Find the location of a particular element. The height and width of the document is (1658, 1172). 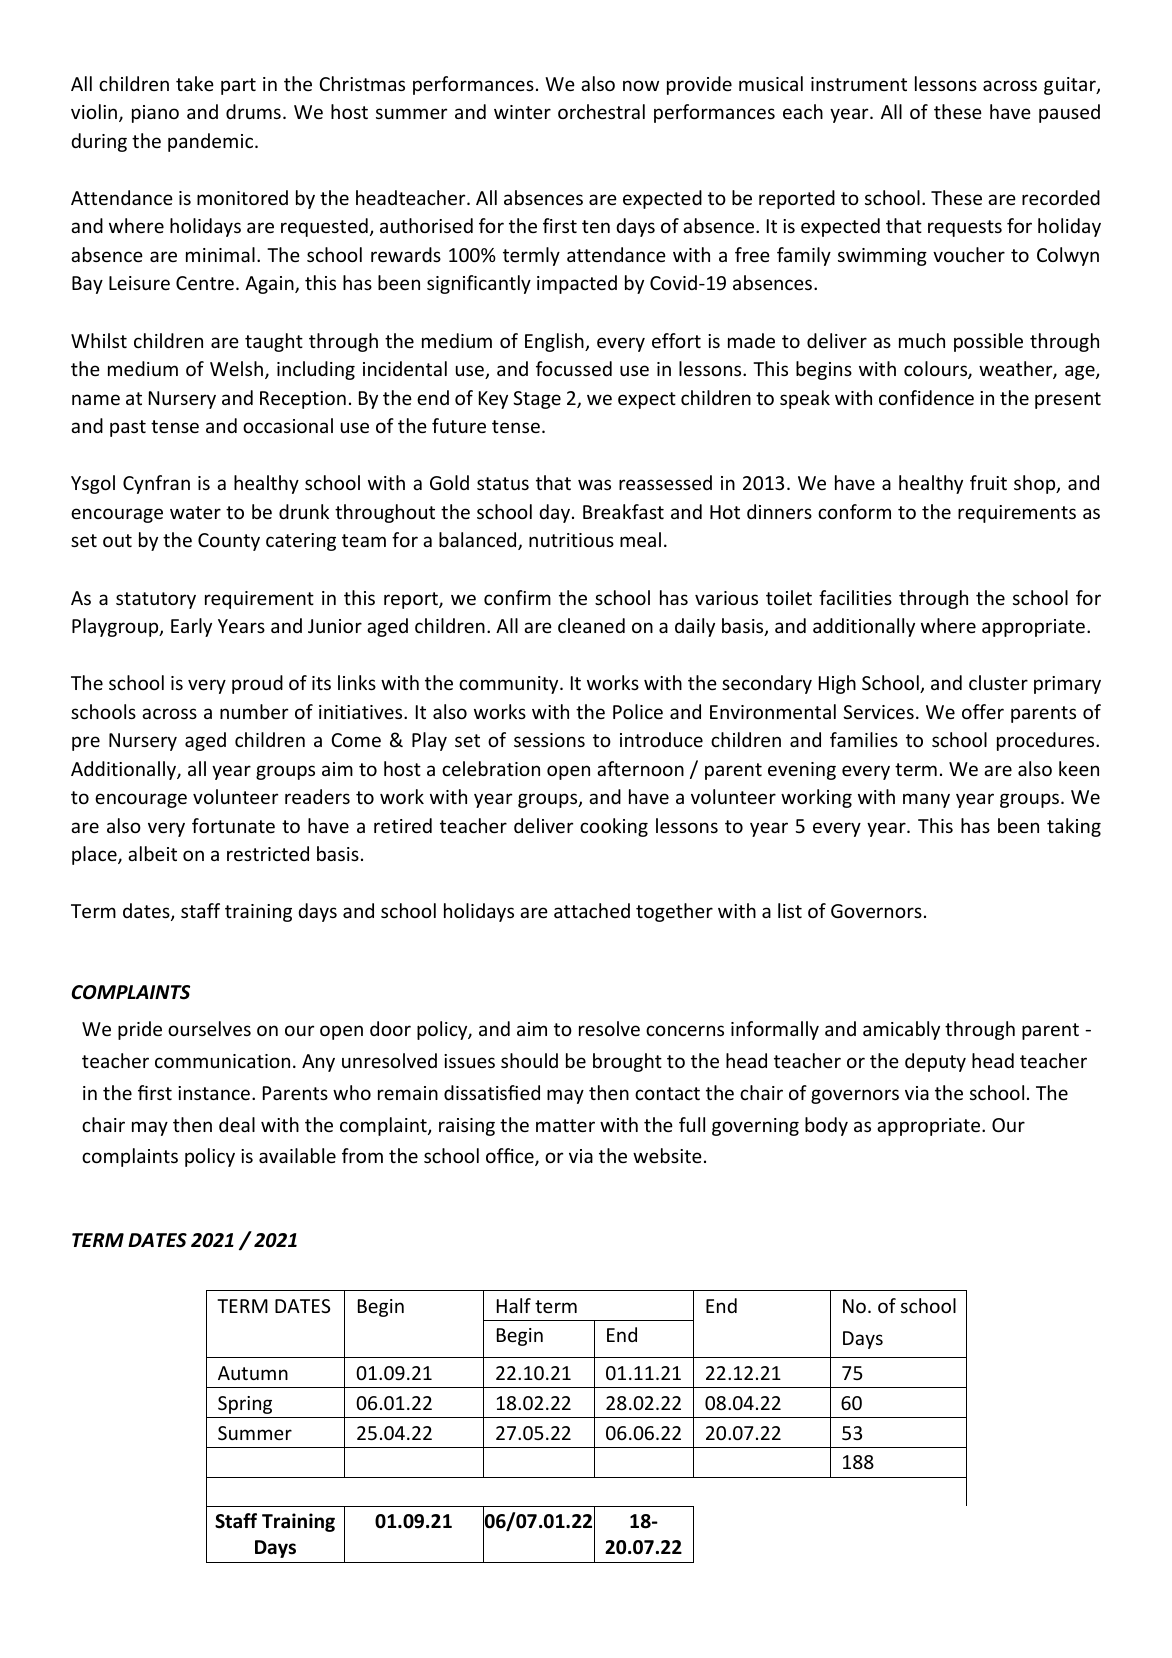

paused is located at coordinates (1069, 113).
